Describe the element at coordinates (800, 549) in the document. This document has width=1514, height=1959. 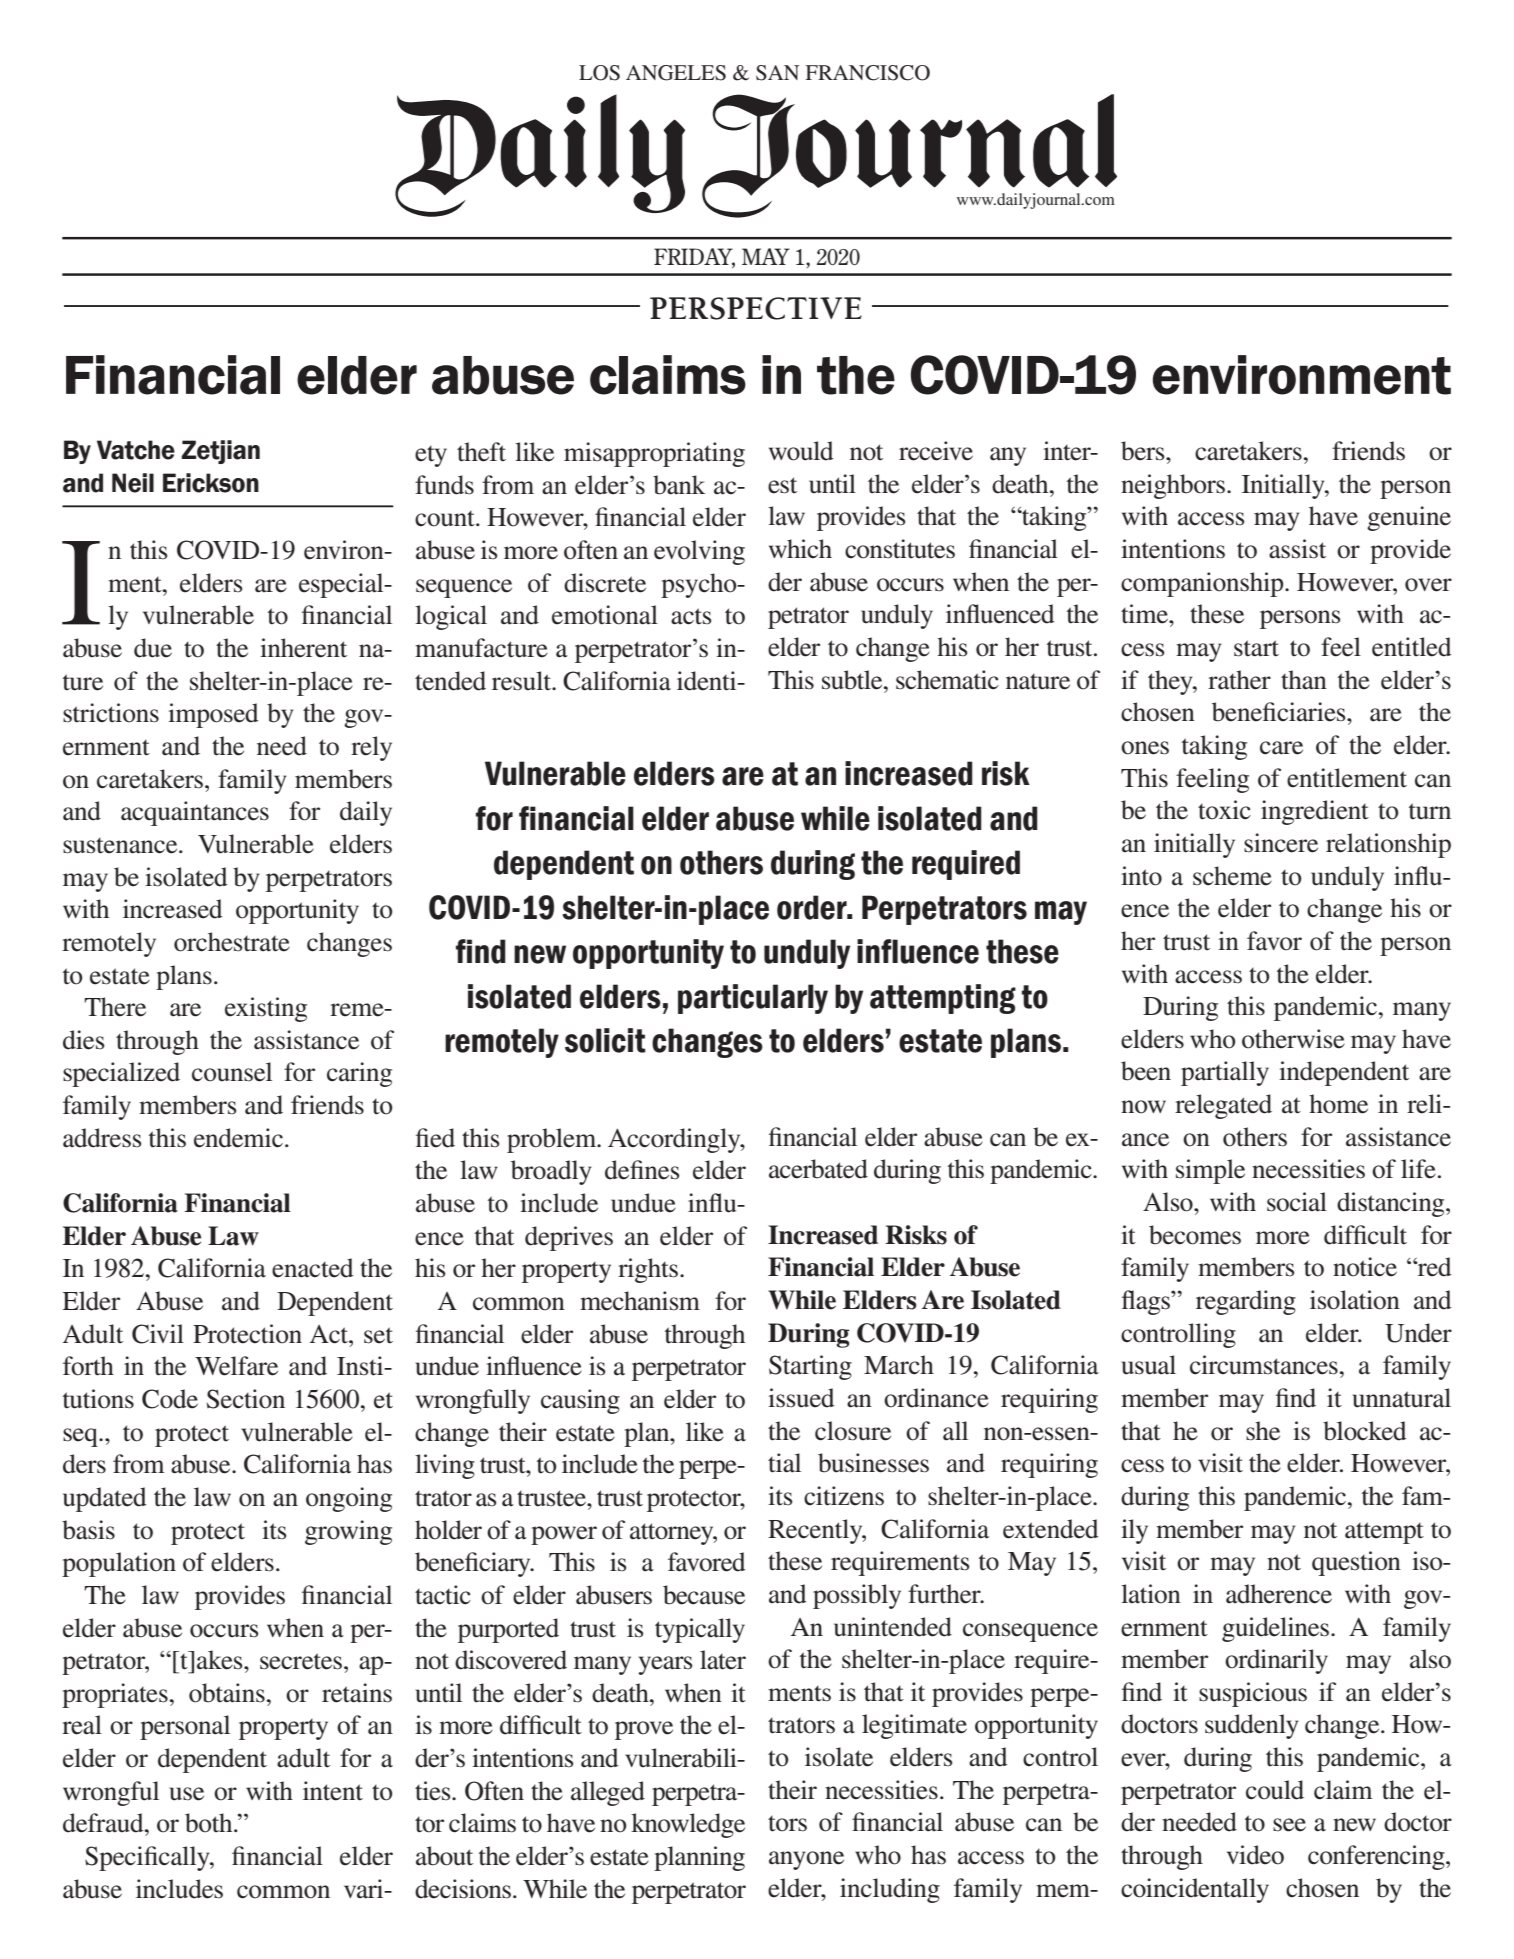
I see `which` at that location.
